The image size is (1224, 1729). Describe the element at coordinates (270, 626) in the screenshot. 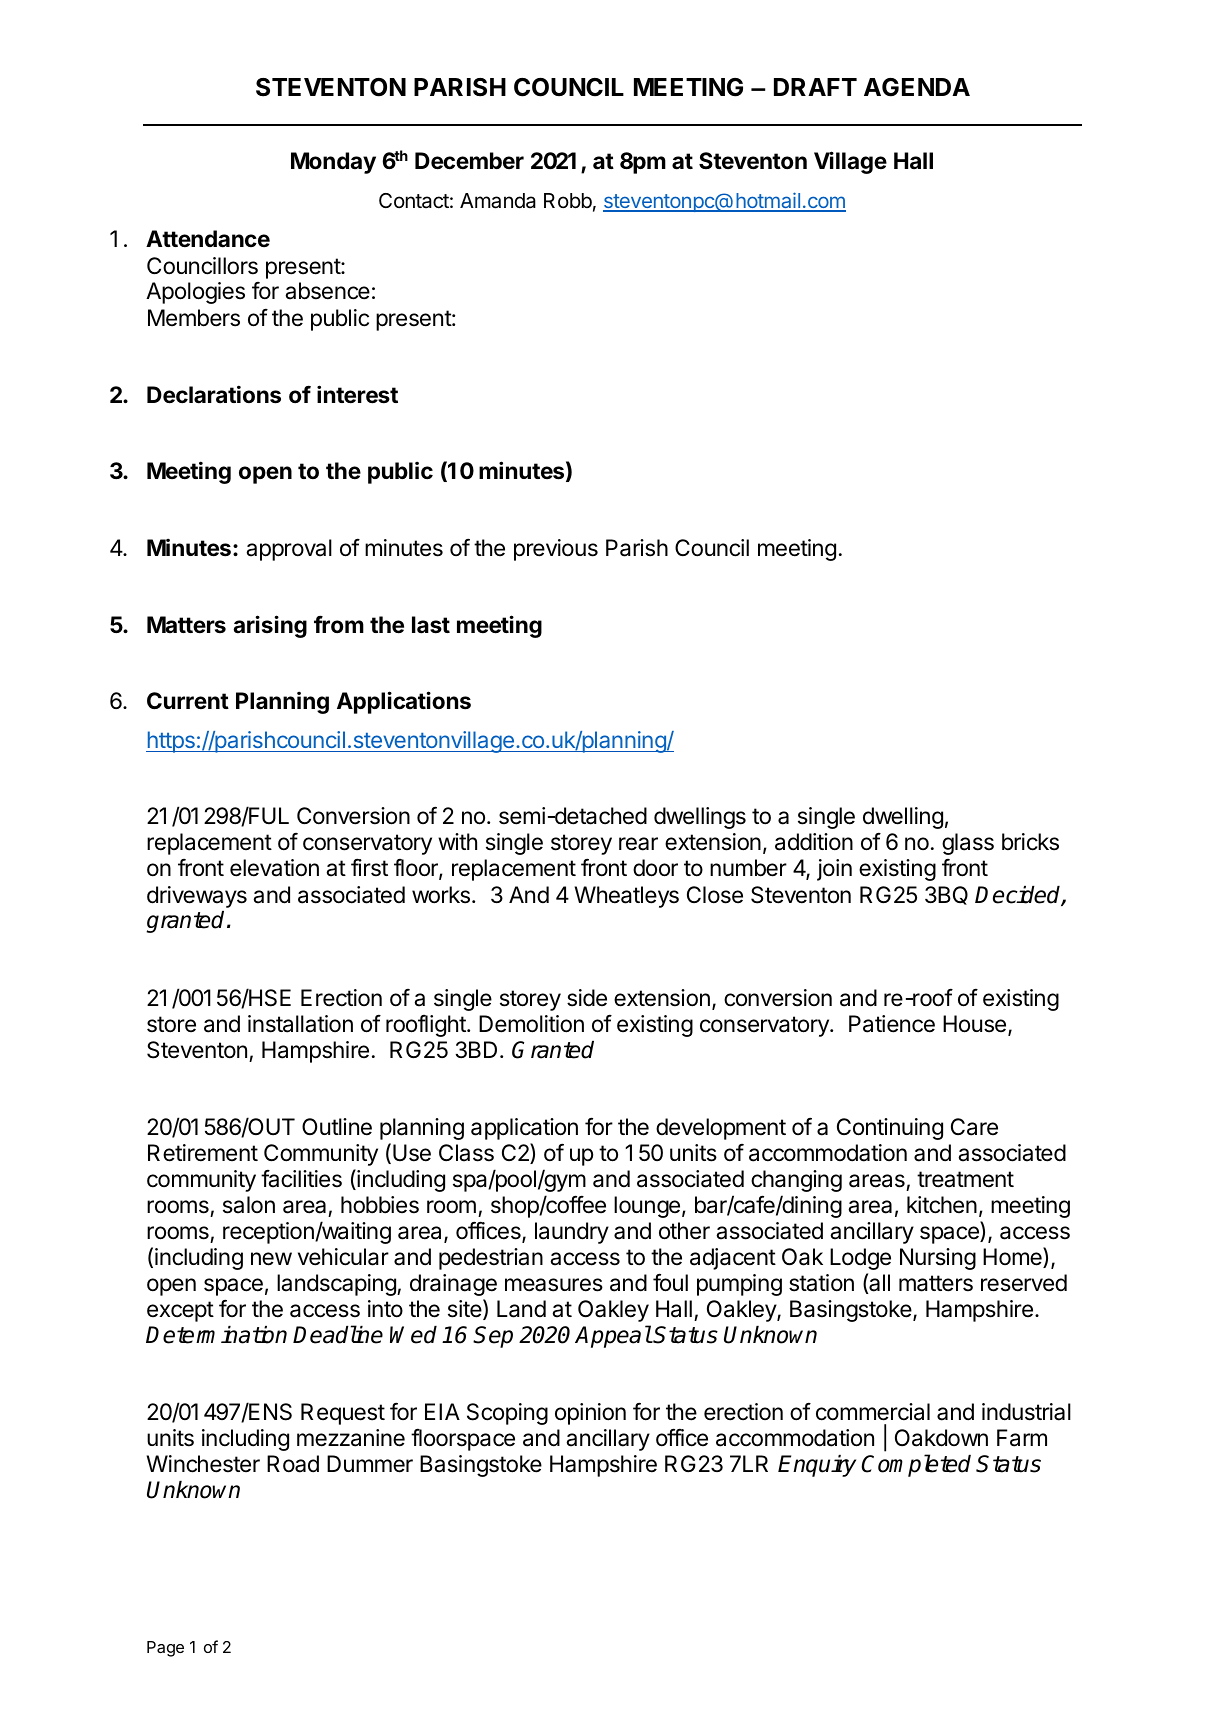

I see `arising` at that location.
